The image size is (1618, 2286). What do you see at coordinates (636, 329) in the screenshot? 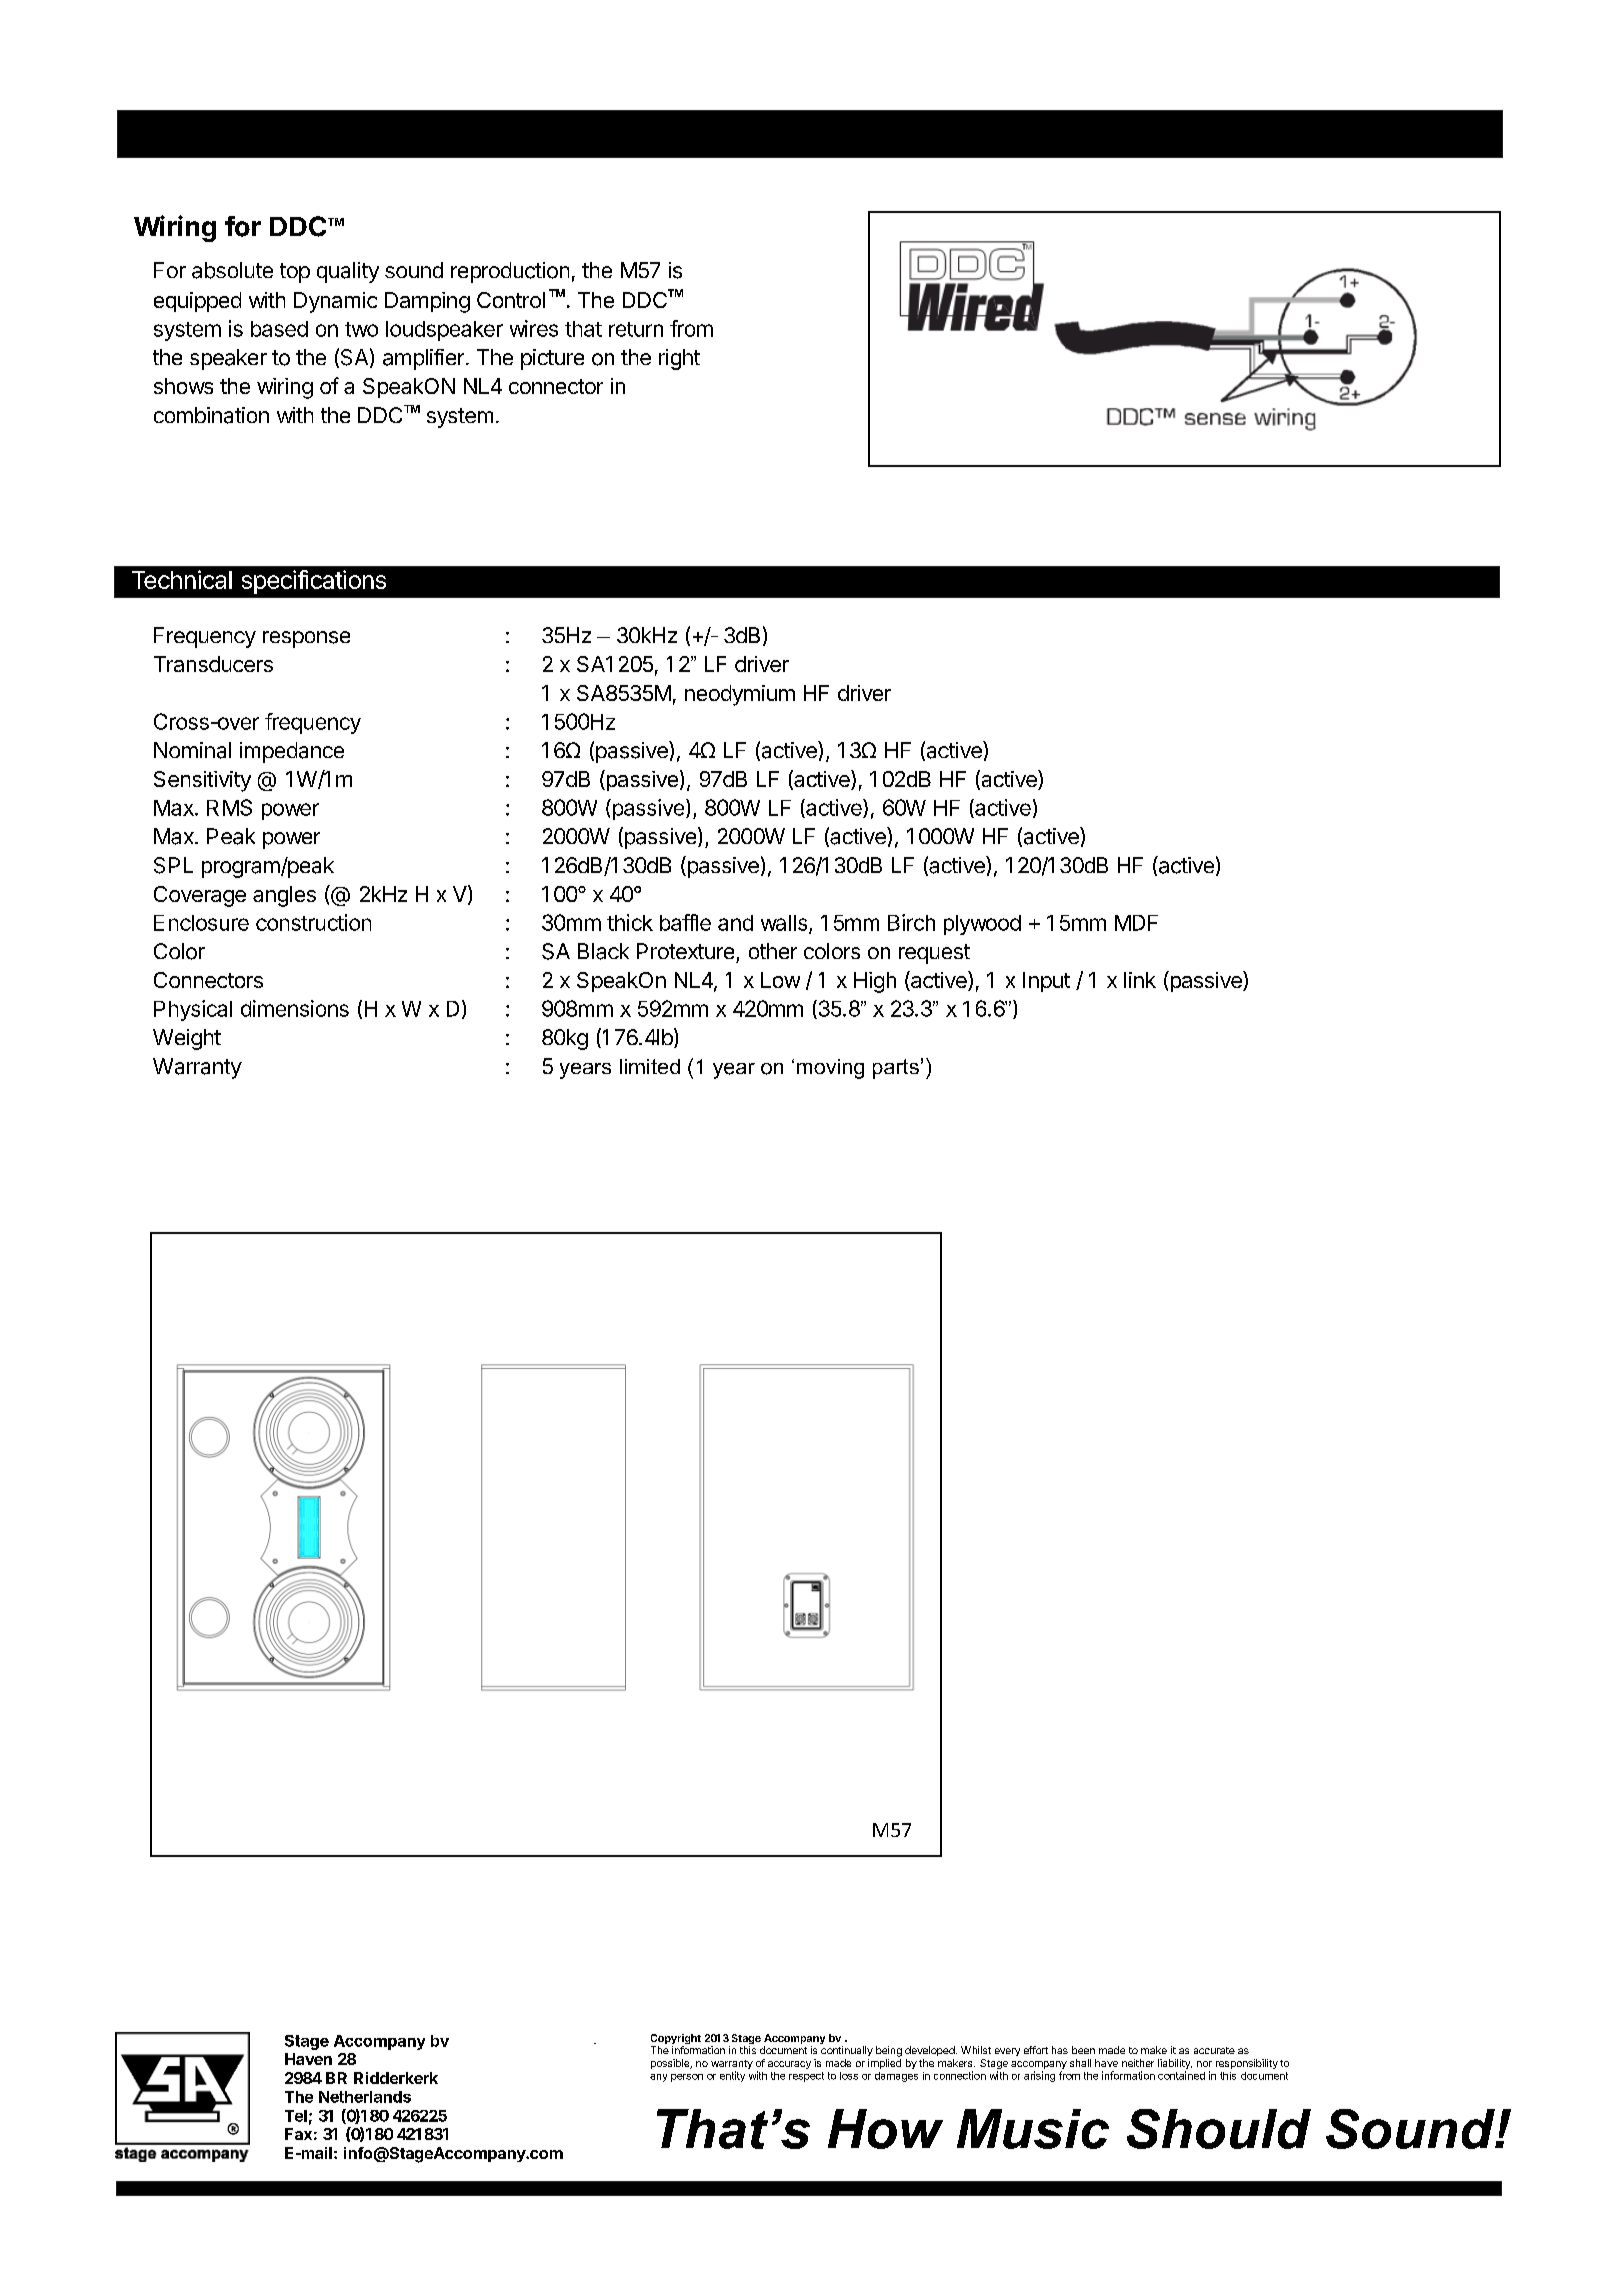
I see `return` at bounding box center [636, 329].
